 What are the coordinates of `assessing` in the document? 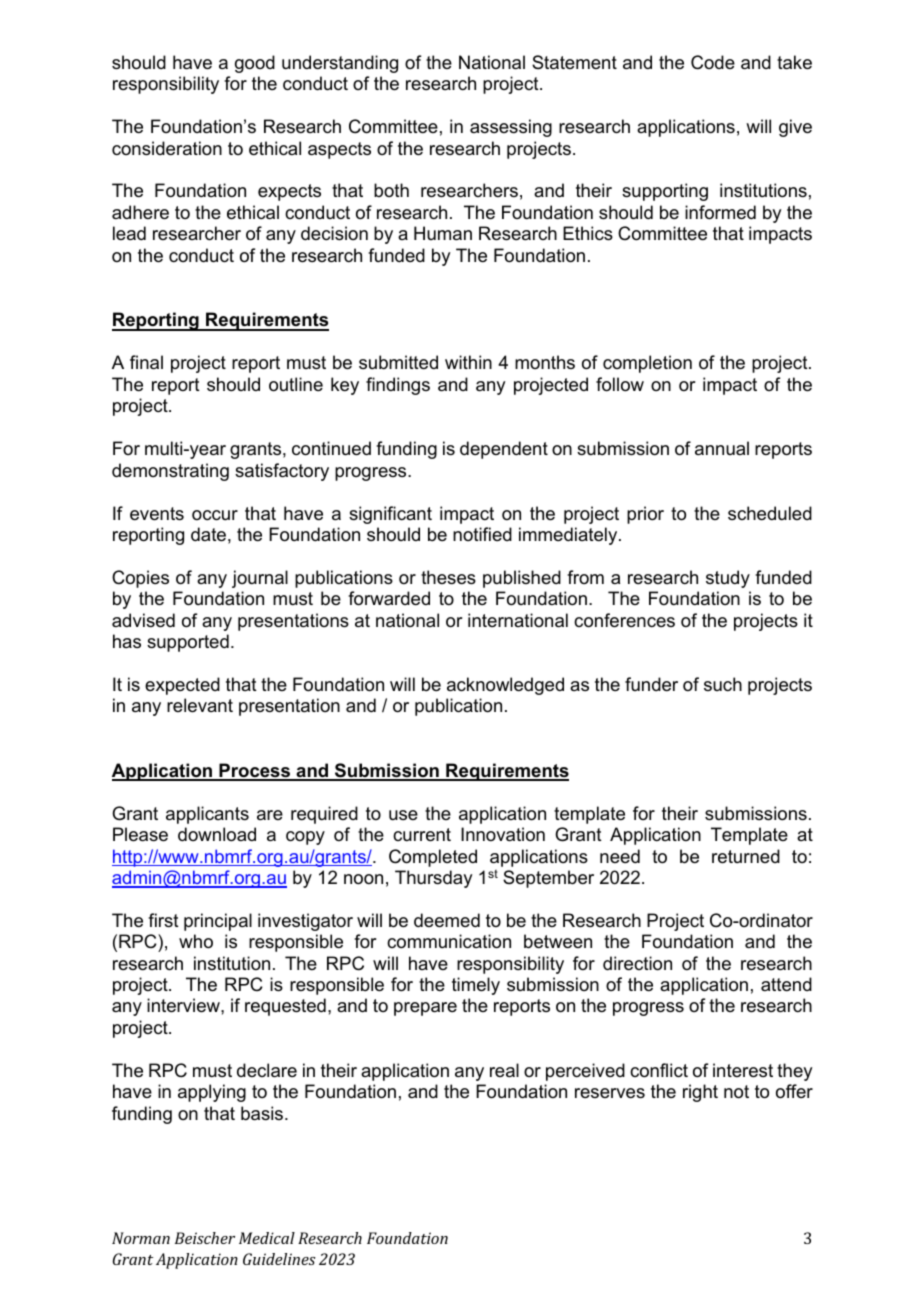 It's located at (511, 128).
